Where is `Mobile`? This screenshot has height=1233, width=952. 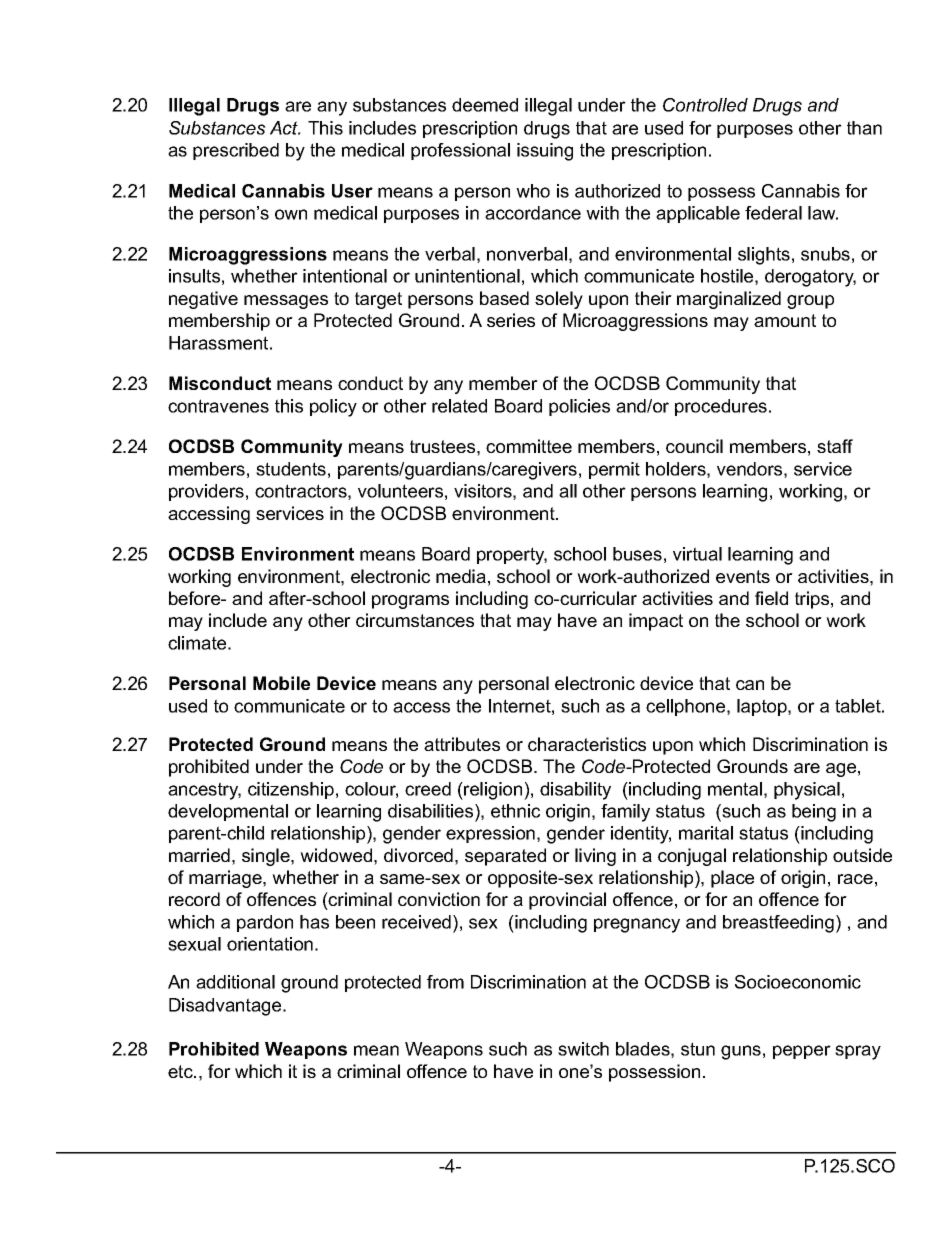 Mobile is located at coordinates (281, 683).
